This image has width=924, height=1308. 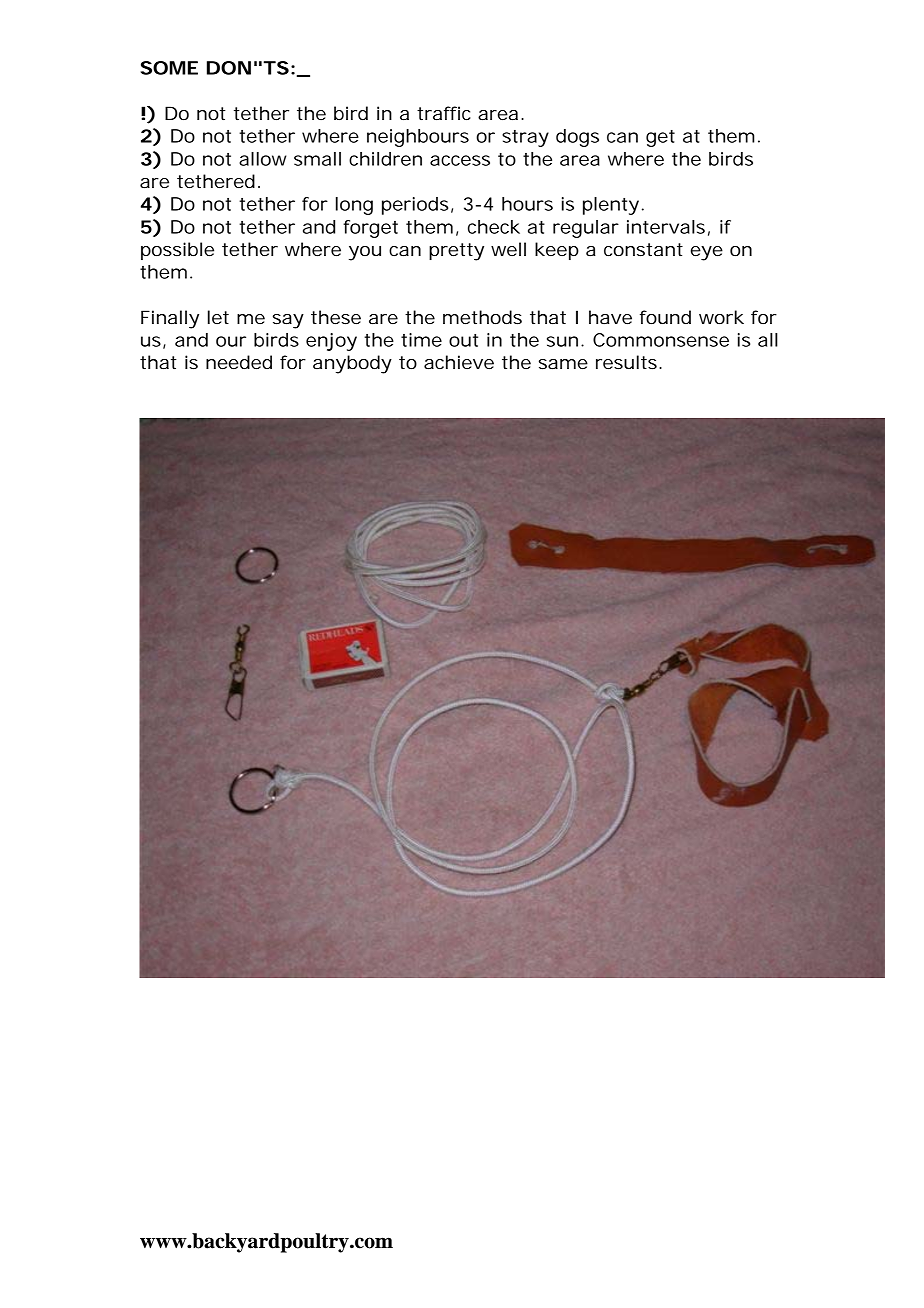 What do you see at coordinates (239, 362) in the image?
I see `needed` at bounding box center [239, 362].
